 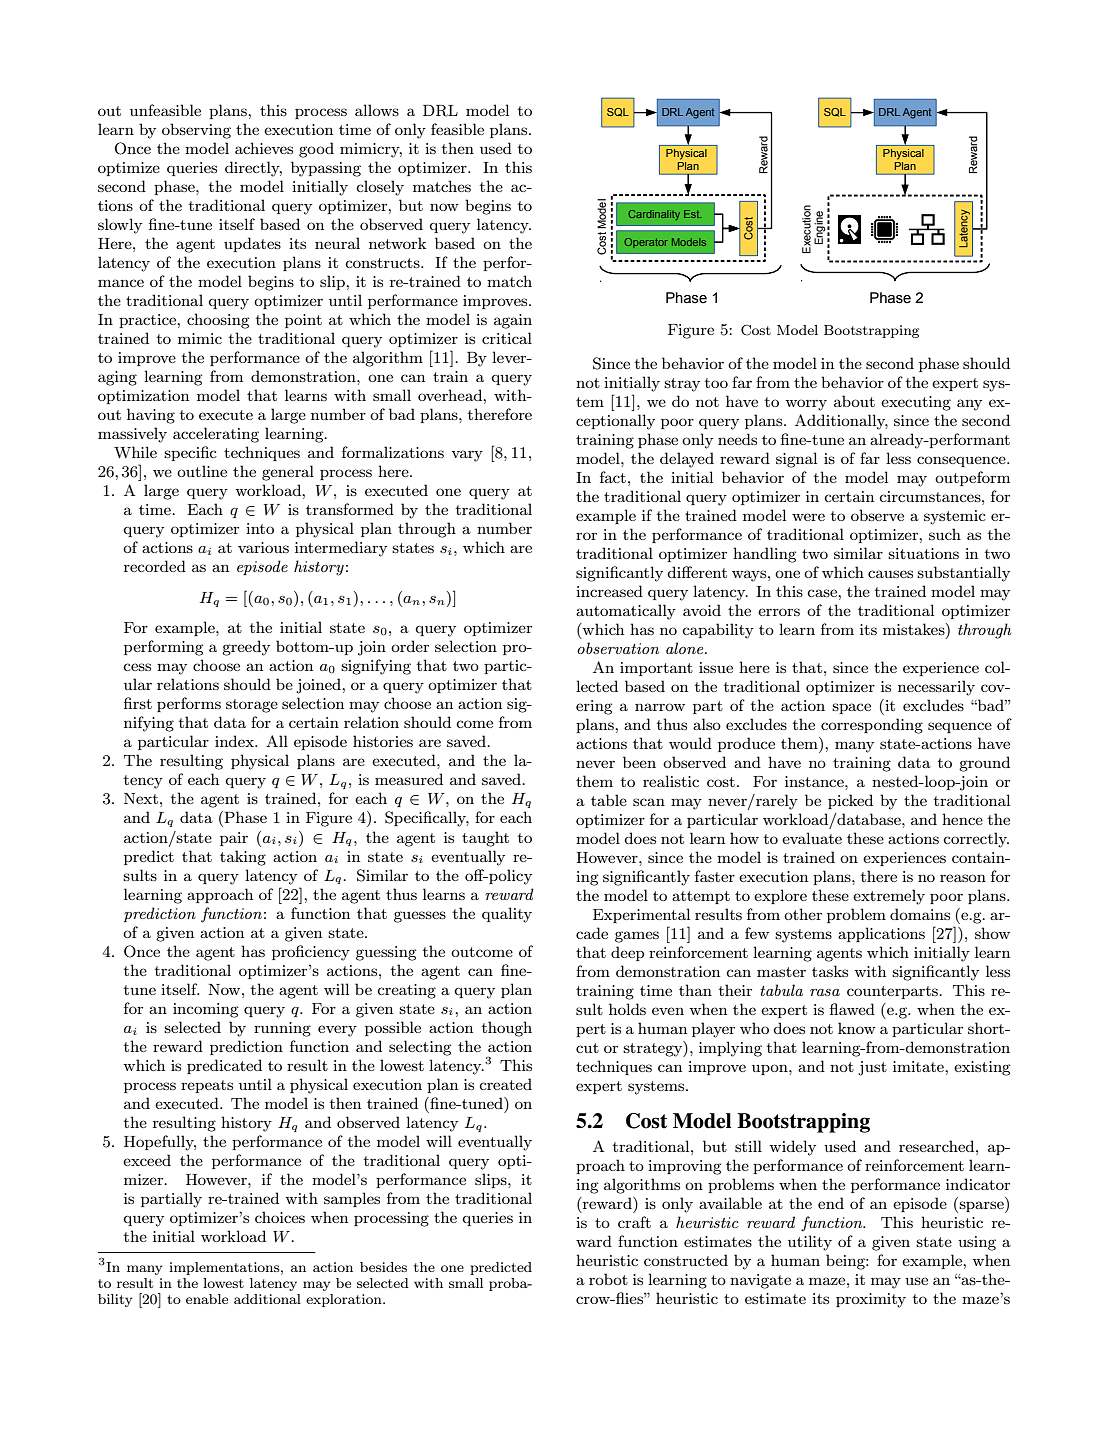 I want to click on corresponding, so click(x=872, y=726).
